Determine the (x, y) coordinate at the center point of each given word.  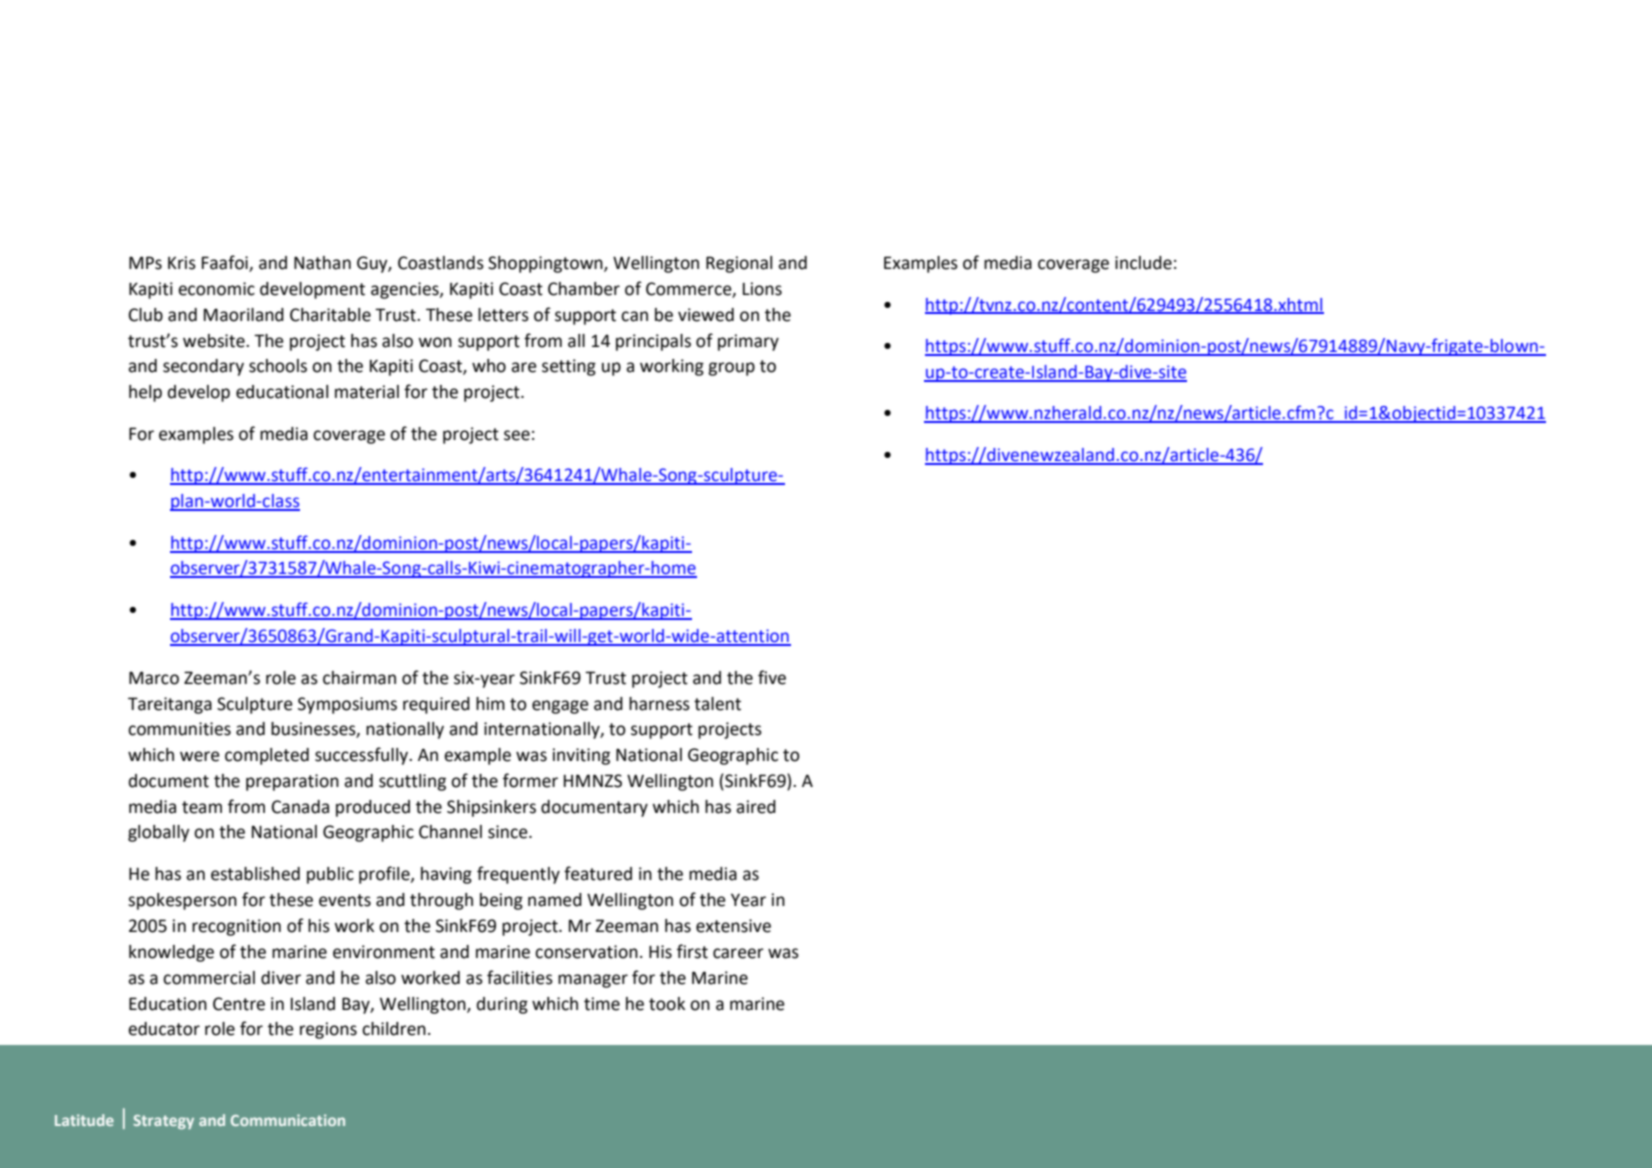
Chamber (584, 289)
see (517, 435)
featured (598, 873)
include (1143, 263)
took (667, 1004)
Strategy (163, 1122)
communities (179, 729)
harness (659, 704)
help (145, 393)
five (772, 677)
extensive (733, 926)
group (731, 369)
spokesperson (182, 901)
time (602, 1004)
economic (216, 289)
